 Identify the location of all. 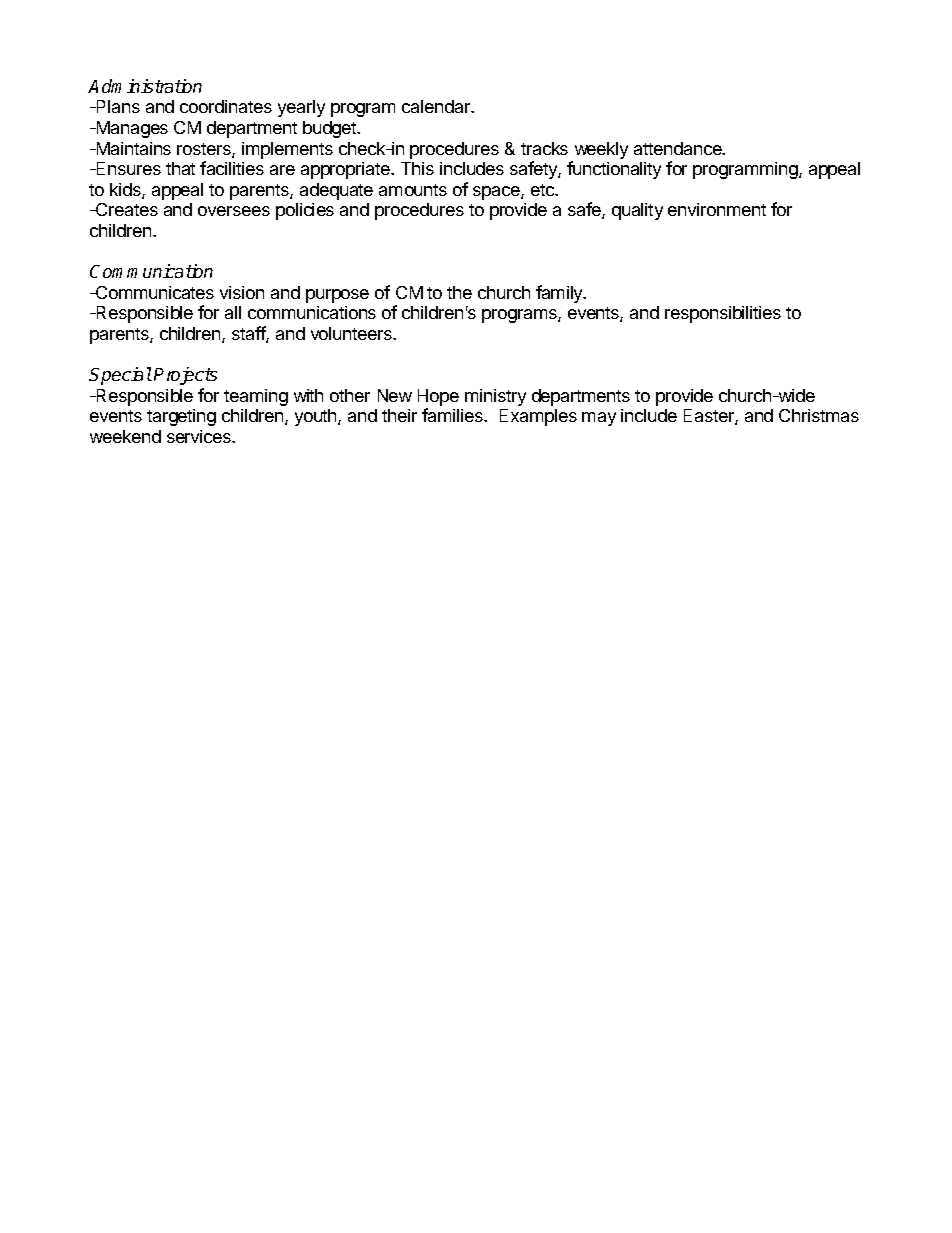
(233, 312).
